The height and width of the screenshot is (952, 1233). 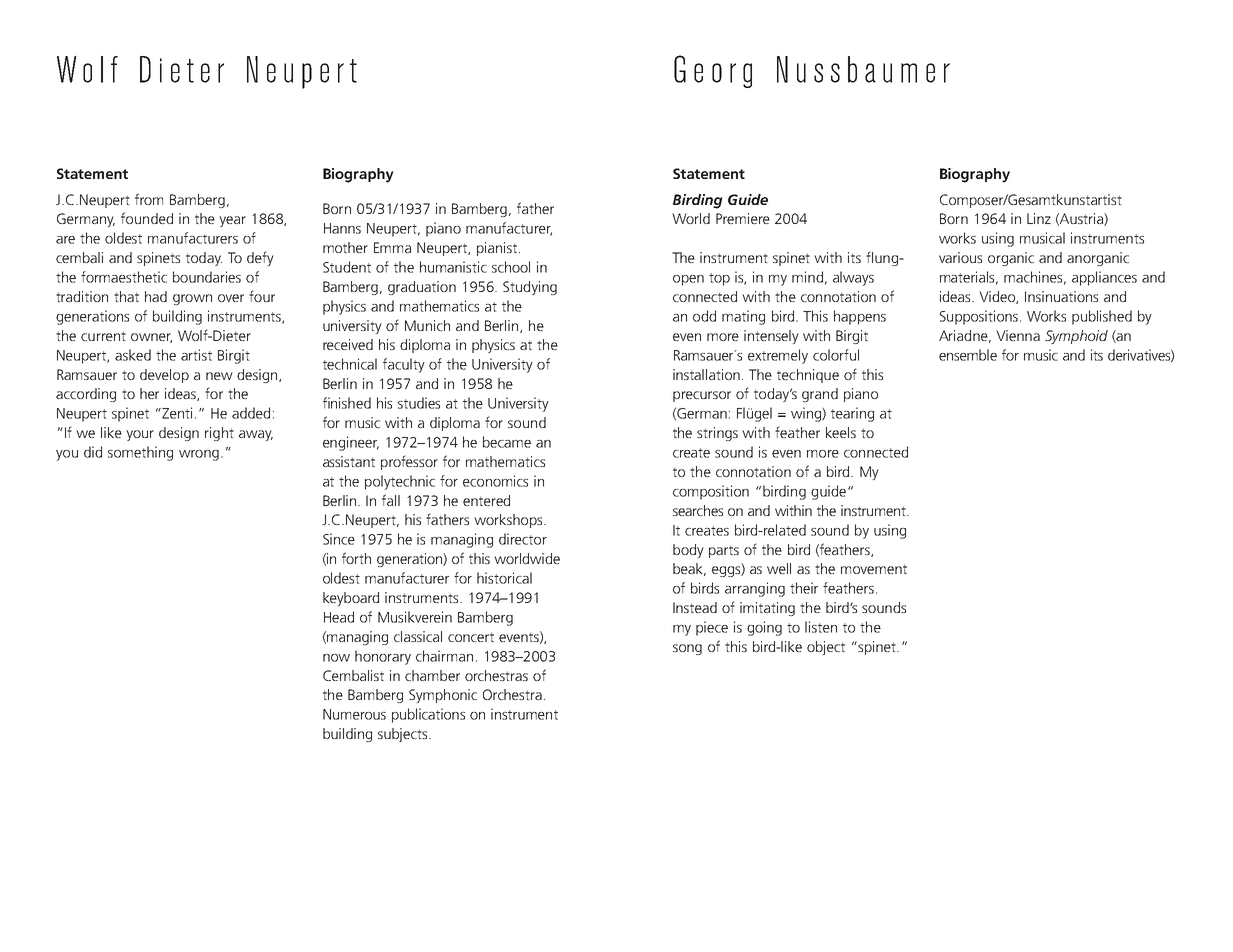 What do you see at coordinates (149, 199) in the screenshot?
I see `from` at bounding box center [149, 199].
